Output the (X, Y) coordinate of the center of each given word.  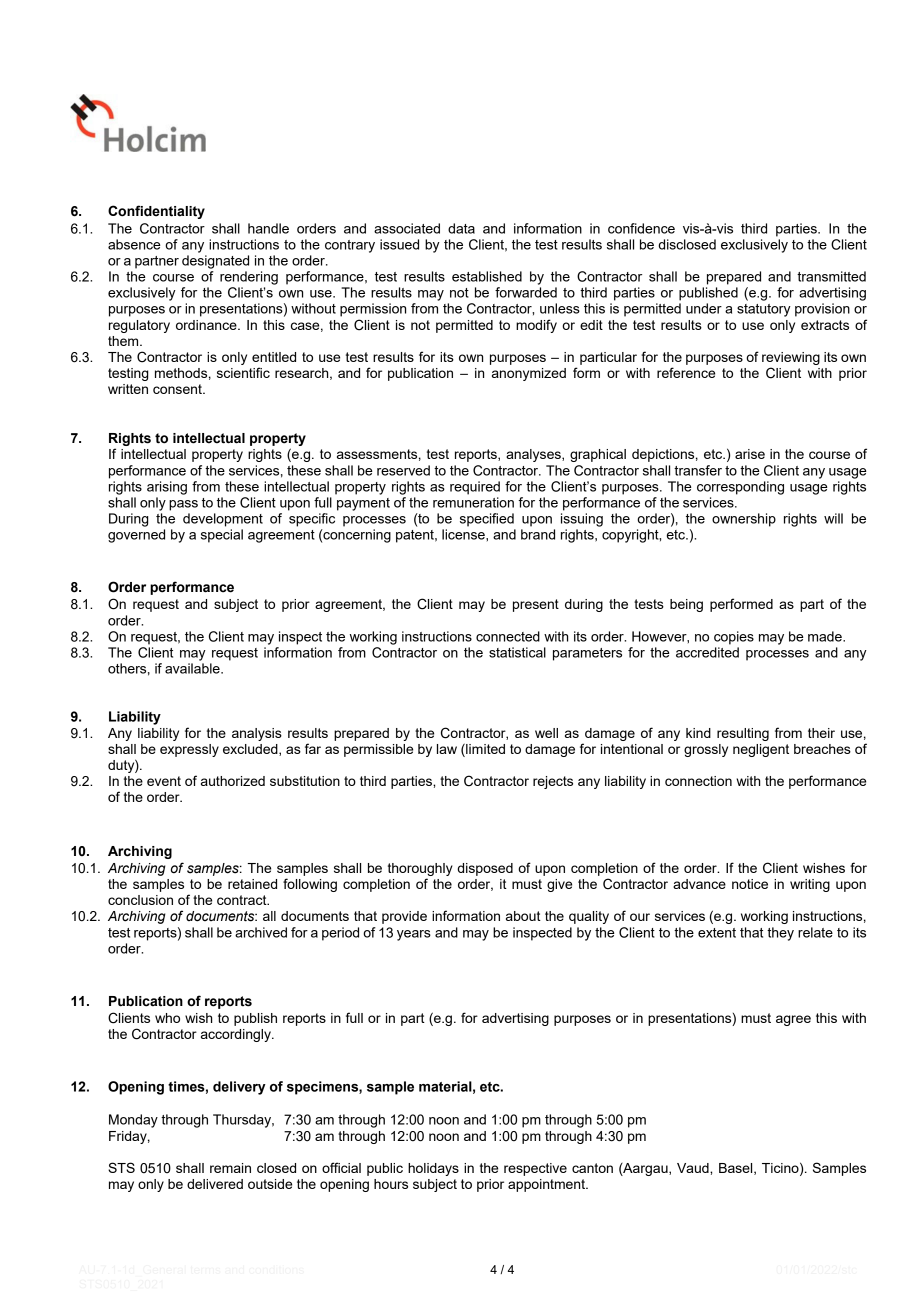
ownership (744, 520)
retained (252, 884)
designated (215, 262)
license (464, 534)
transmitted (831, 276)
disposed (485, 869)
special (222, 536)
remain (230, 1168)
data (461, 228)
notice (750, 884)
